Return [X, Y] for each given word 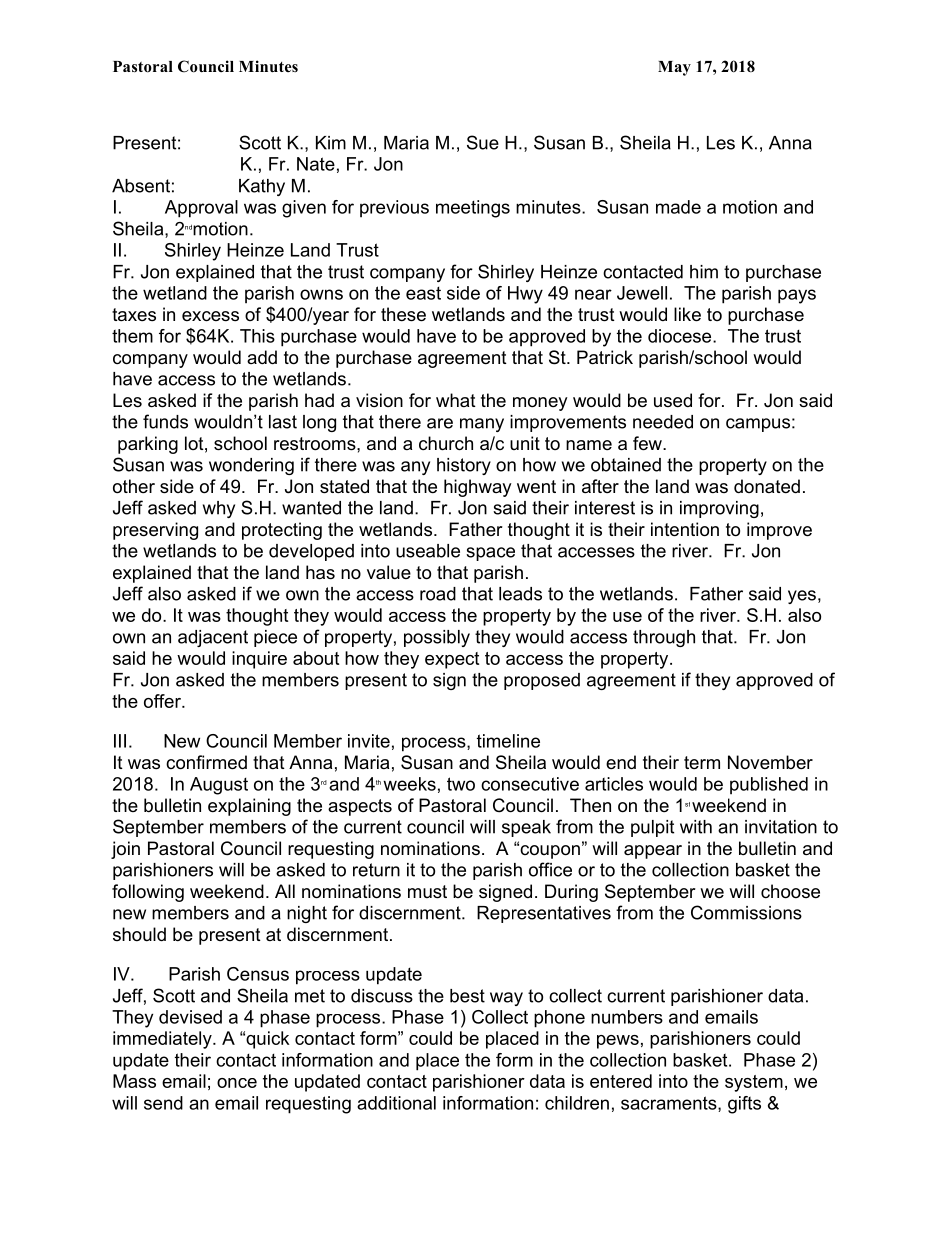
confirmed [206, 762]
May [674, 68]
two [461, 784]
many [482, 425]
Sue [483, 142]
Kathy [262, 187]
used [673, 400]
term [702, 762]
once [237, 1083]
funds [165, 421]
